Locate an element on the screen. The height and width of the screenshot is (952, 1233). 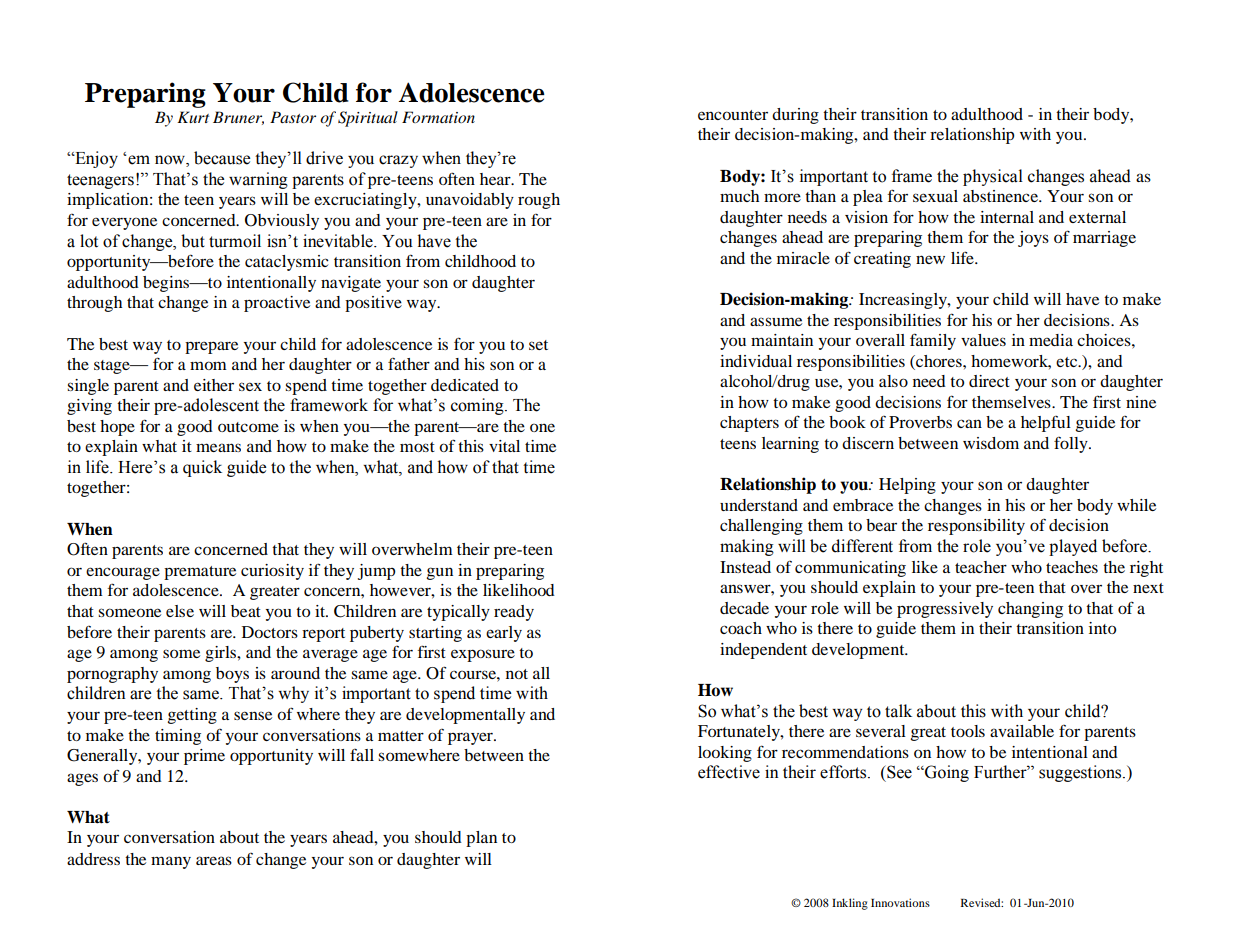
quick is located at coordinates (202, 468).
